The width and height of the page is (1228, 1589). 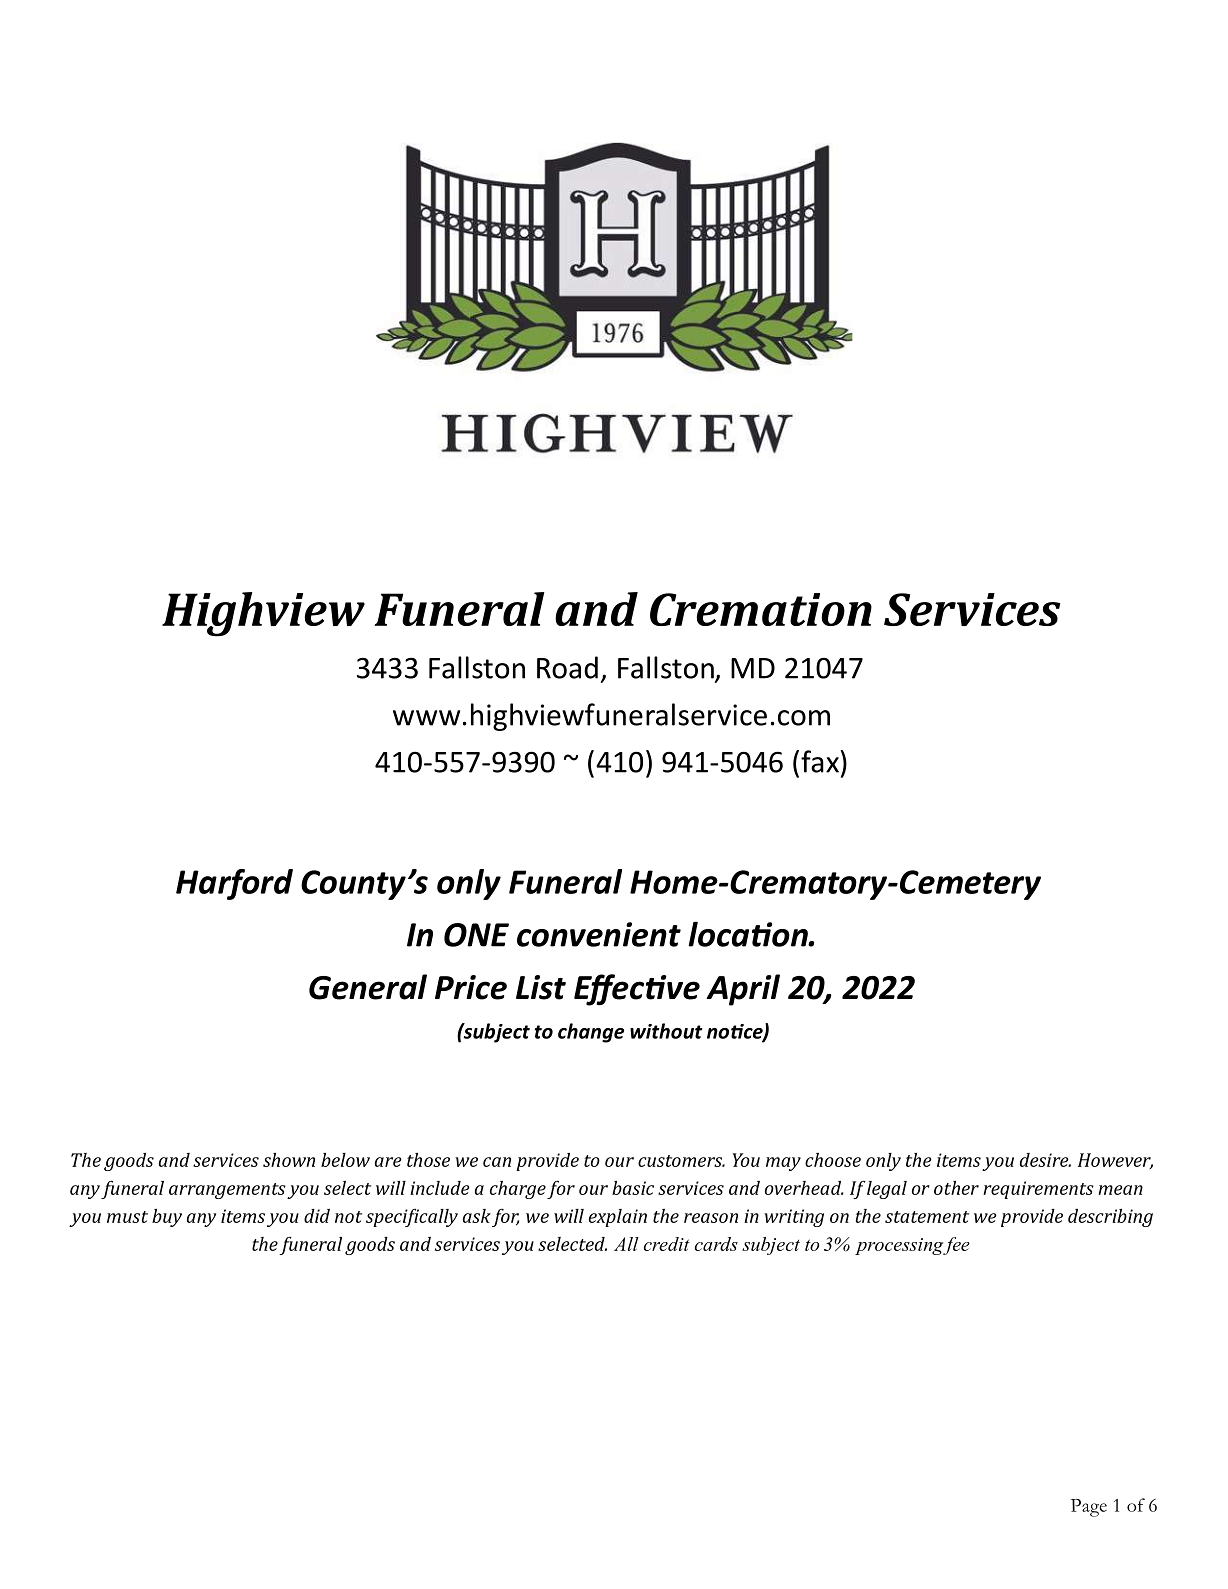 What do you see at coordinates (761, 609) in the page?
I see `Cremation` at bounding box center [761, 609].
